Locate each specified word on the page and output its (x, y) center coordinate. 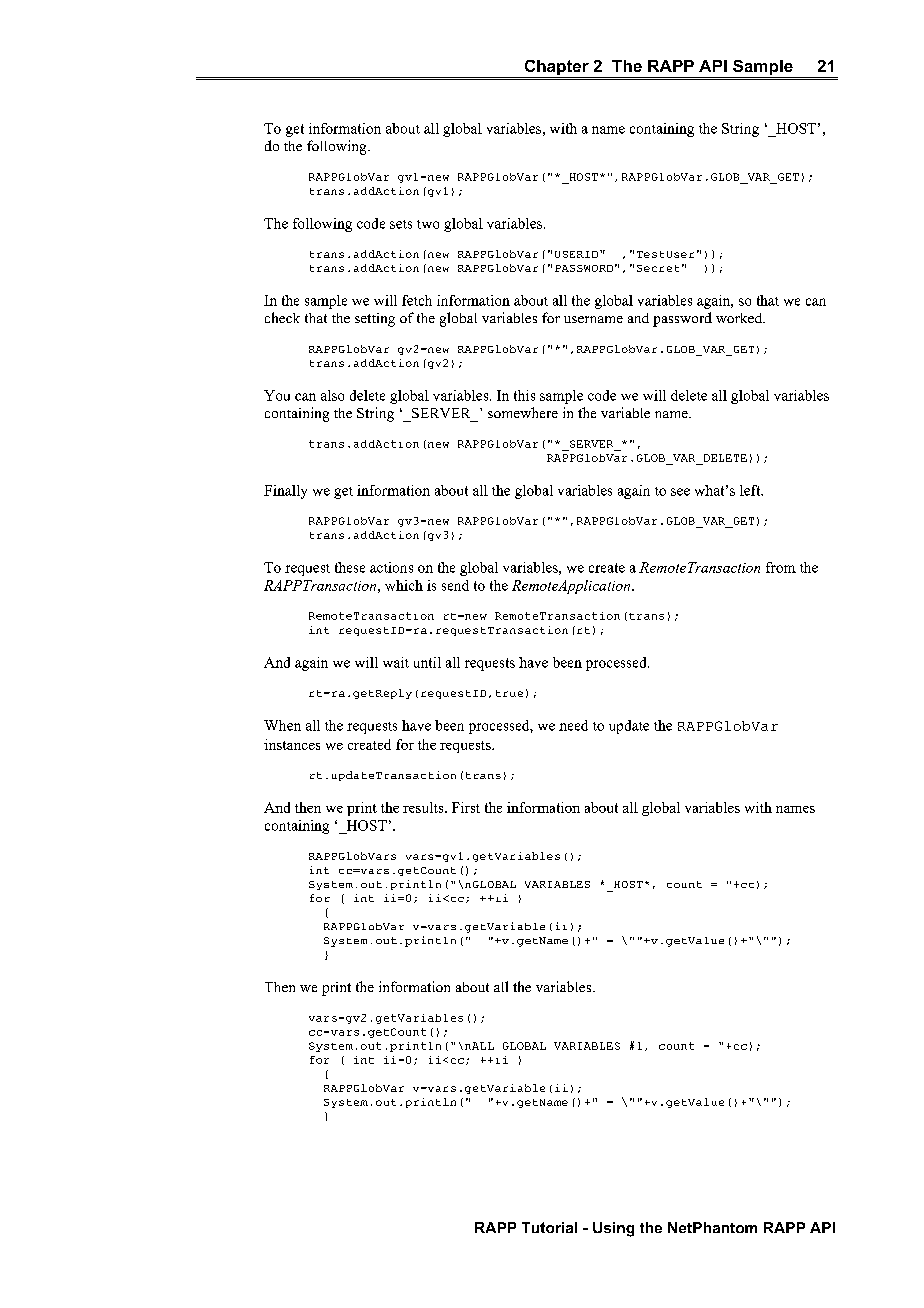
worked (740, 318)
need (573, 725)
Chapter (556, 69)
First (466, 807)
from (781, 567)
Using (613, 1229)
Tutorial (549, 1227)
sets (401, 224)
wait (396, 662)
